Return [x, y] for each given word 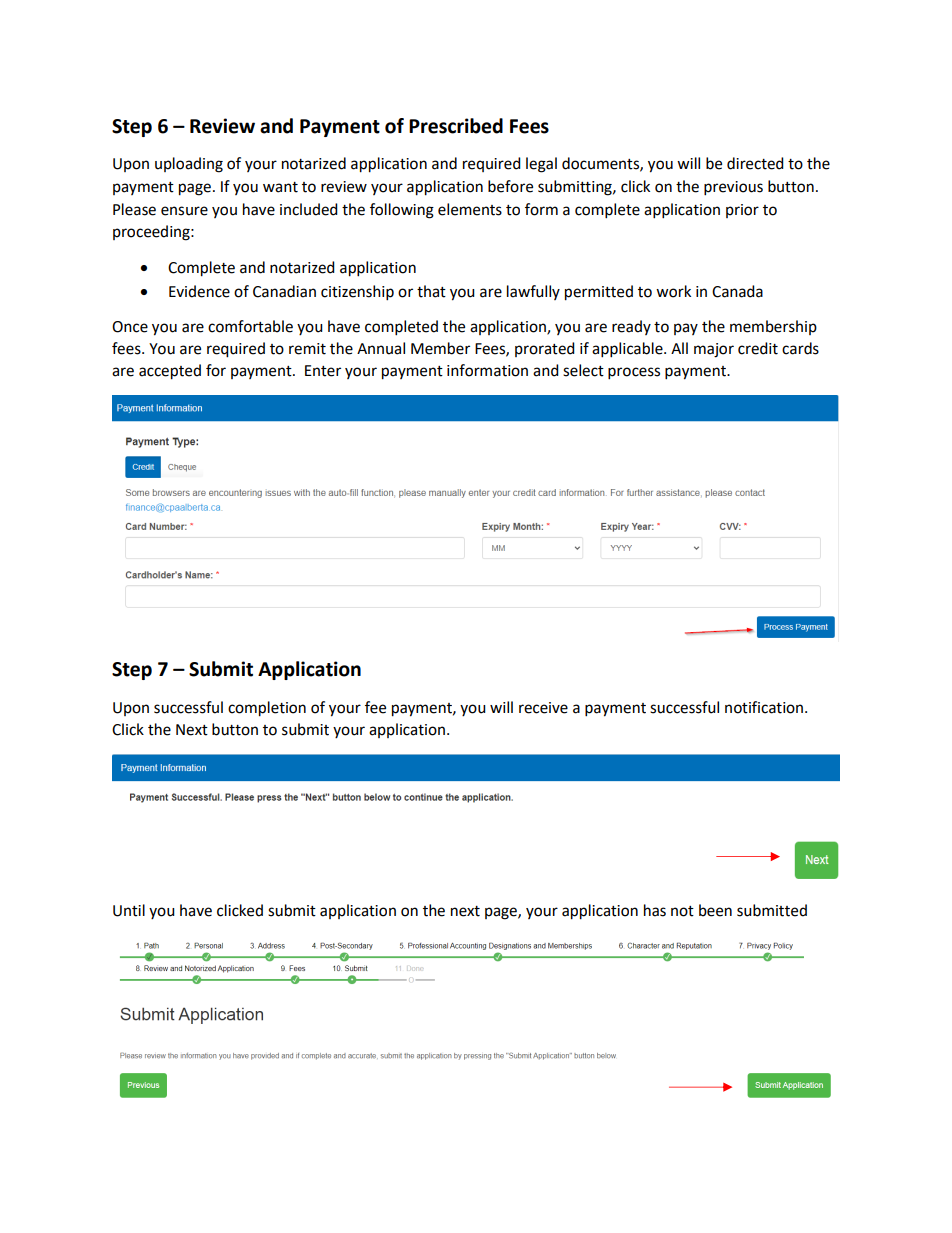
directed [755, 163]
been [715, 910]
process [634, 373]
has [655, 910]
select [583, 370]
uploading [189, 165]
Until [129, 910]
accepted [170, 372]
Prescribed [456, 126]
